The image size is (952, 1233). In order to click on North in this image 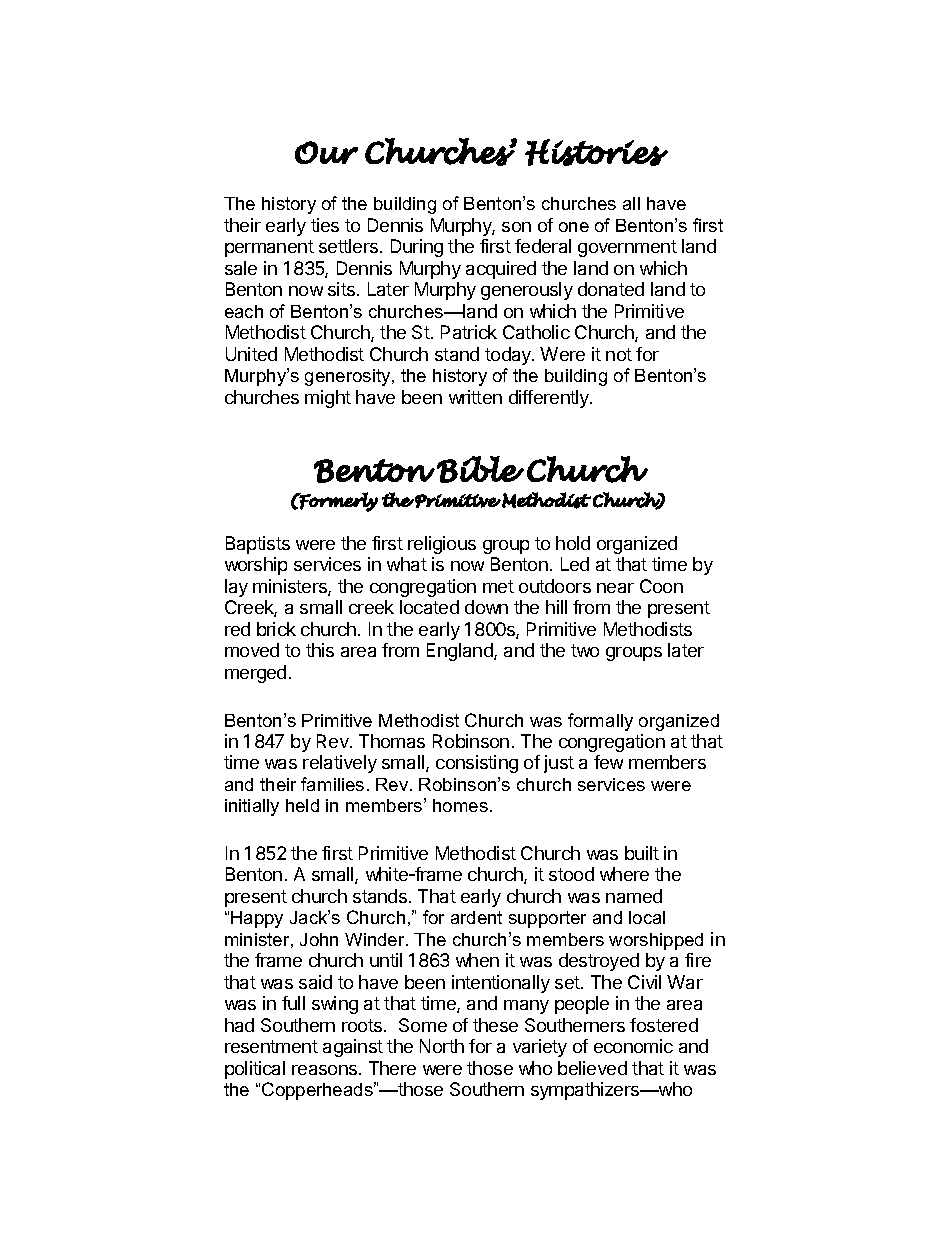, I will do `click(442, 1046)`.
